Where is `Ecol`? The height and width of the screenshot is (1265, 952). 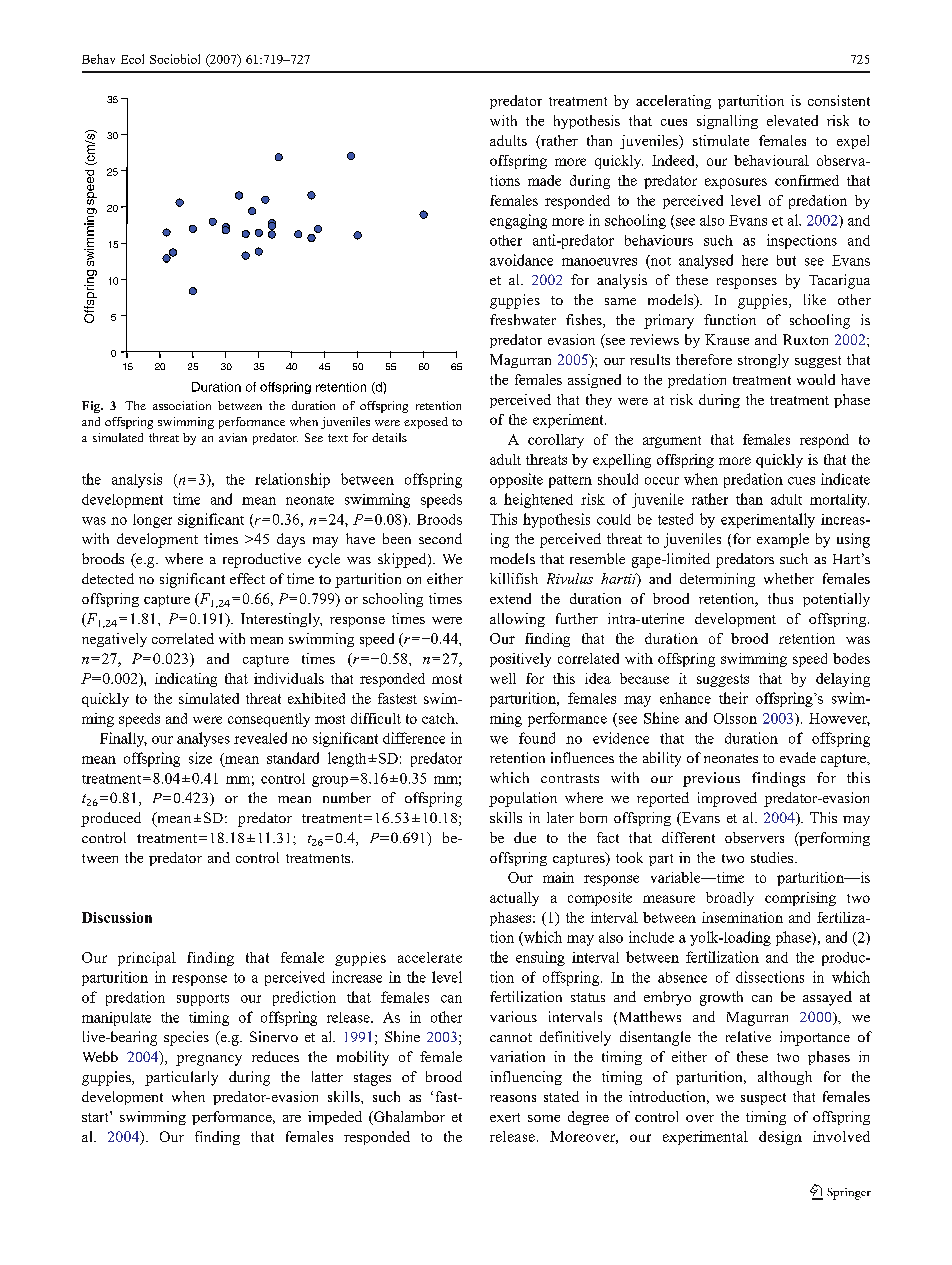
Ecol is located at coordinates (132, 59).
